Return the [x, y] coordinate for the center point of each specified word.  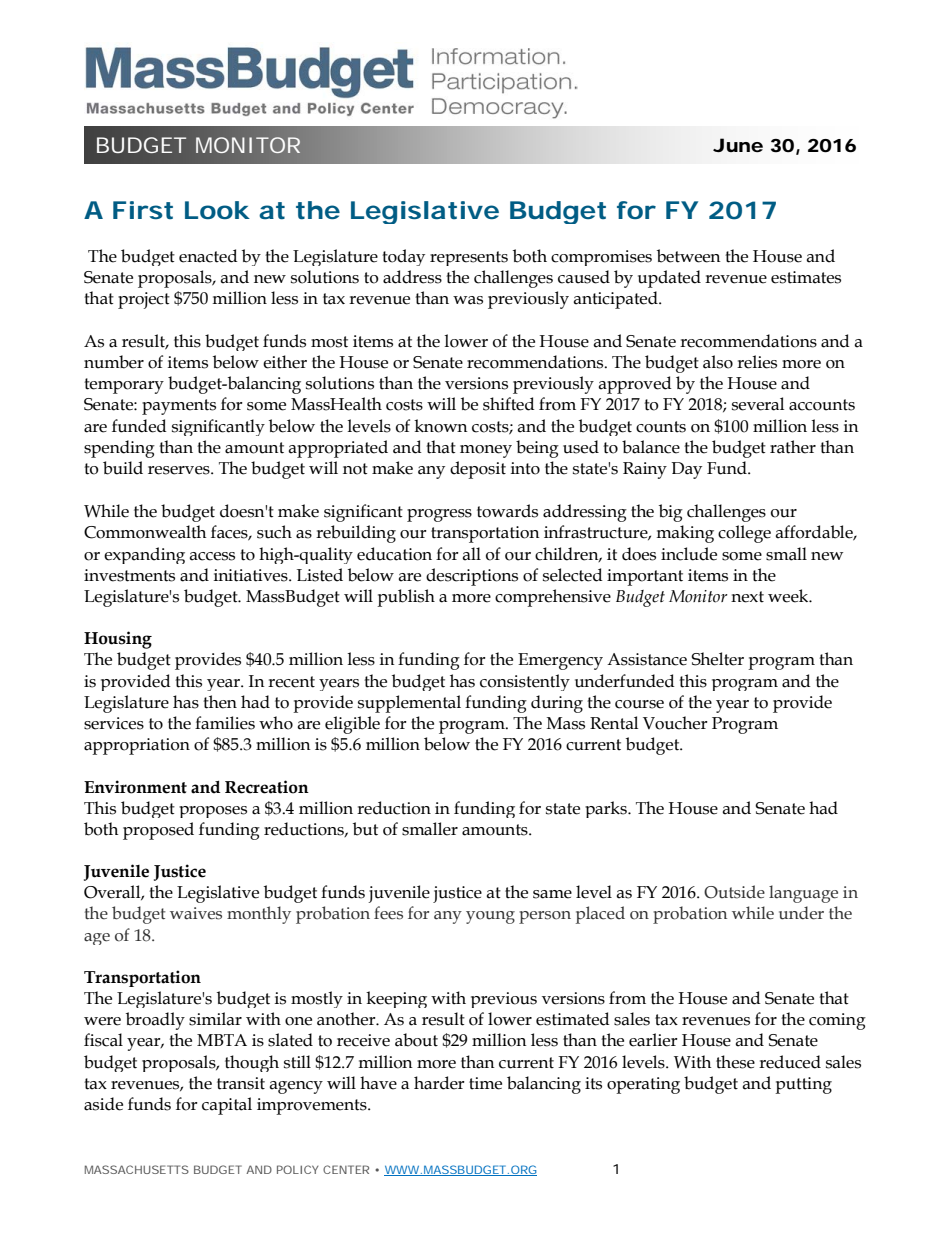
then [220, 702]
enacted [208, 256]
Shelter [717, 659]
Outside [734, 892]
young [490, 917]
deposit [478, 470]
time [485, 1083]
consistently [525, 682]
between [689, 256]
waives [196, 913]
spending [119, 449]
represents [469, 258]
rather [793, 447]
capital [227, 1106]
